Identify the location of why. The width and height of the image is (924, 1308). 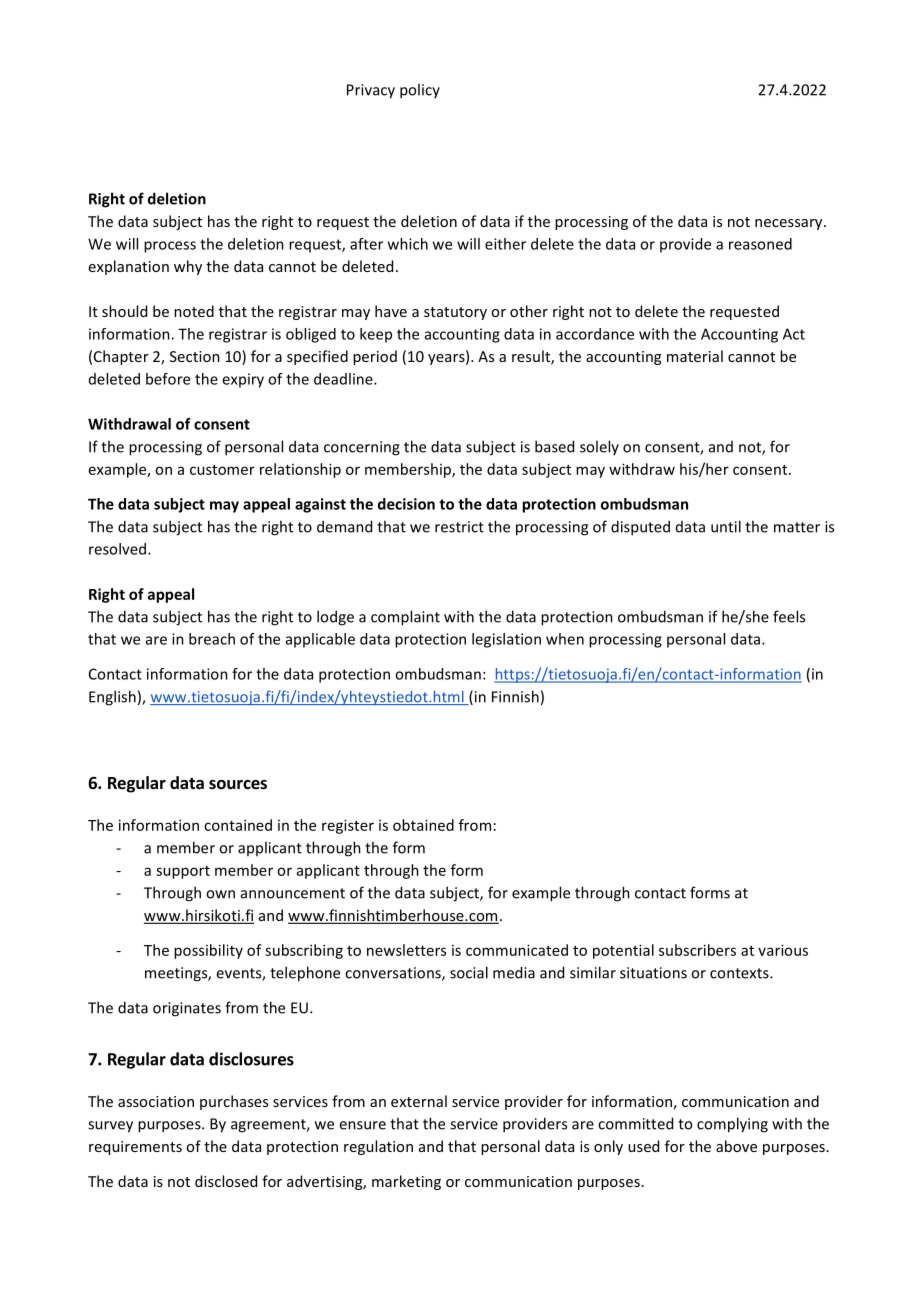
(188, 267).
